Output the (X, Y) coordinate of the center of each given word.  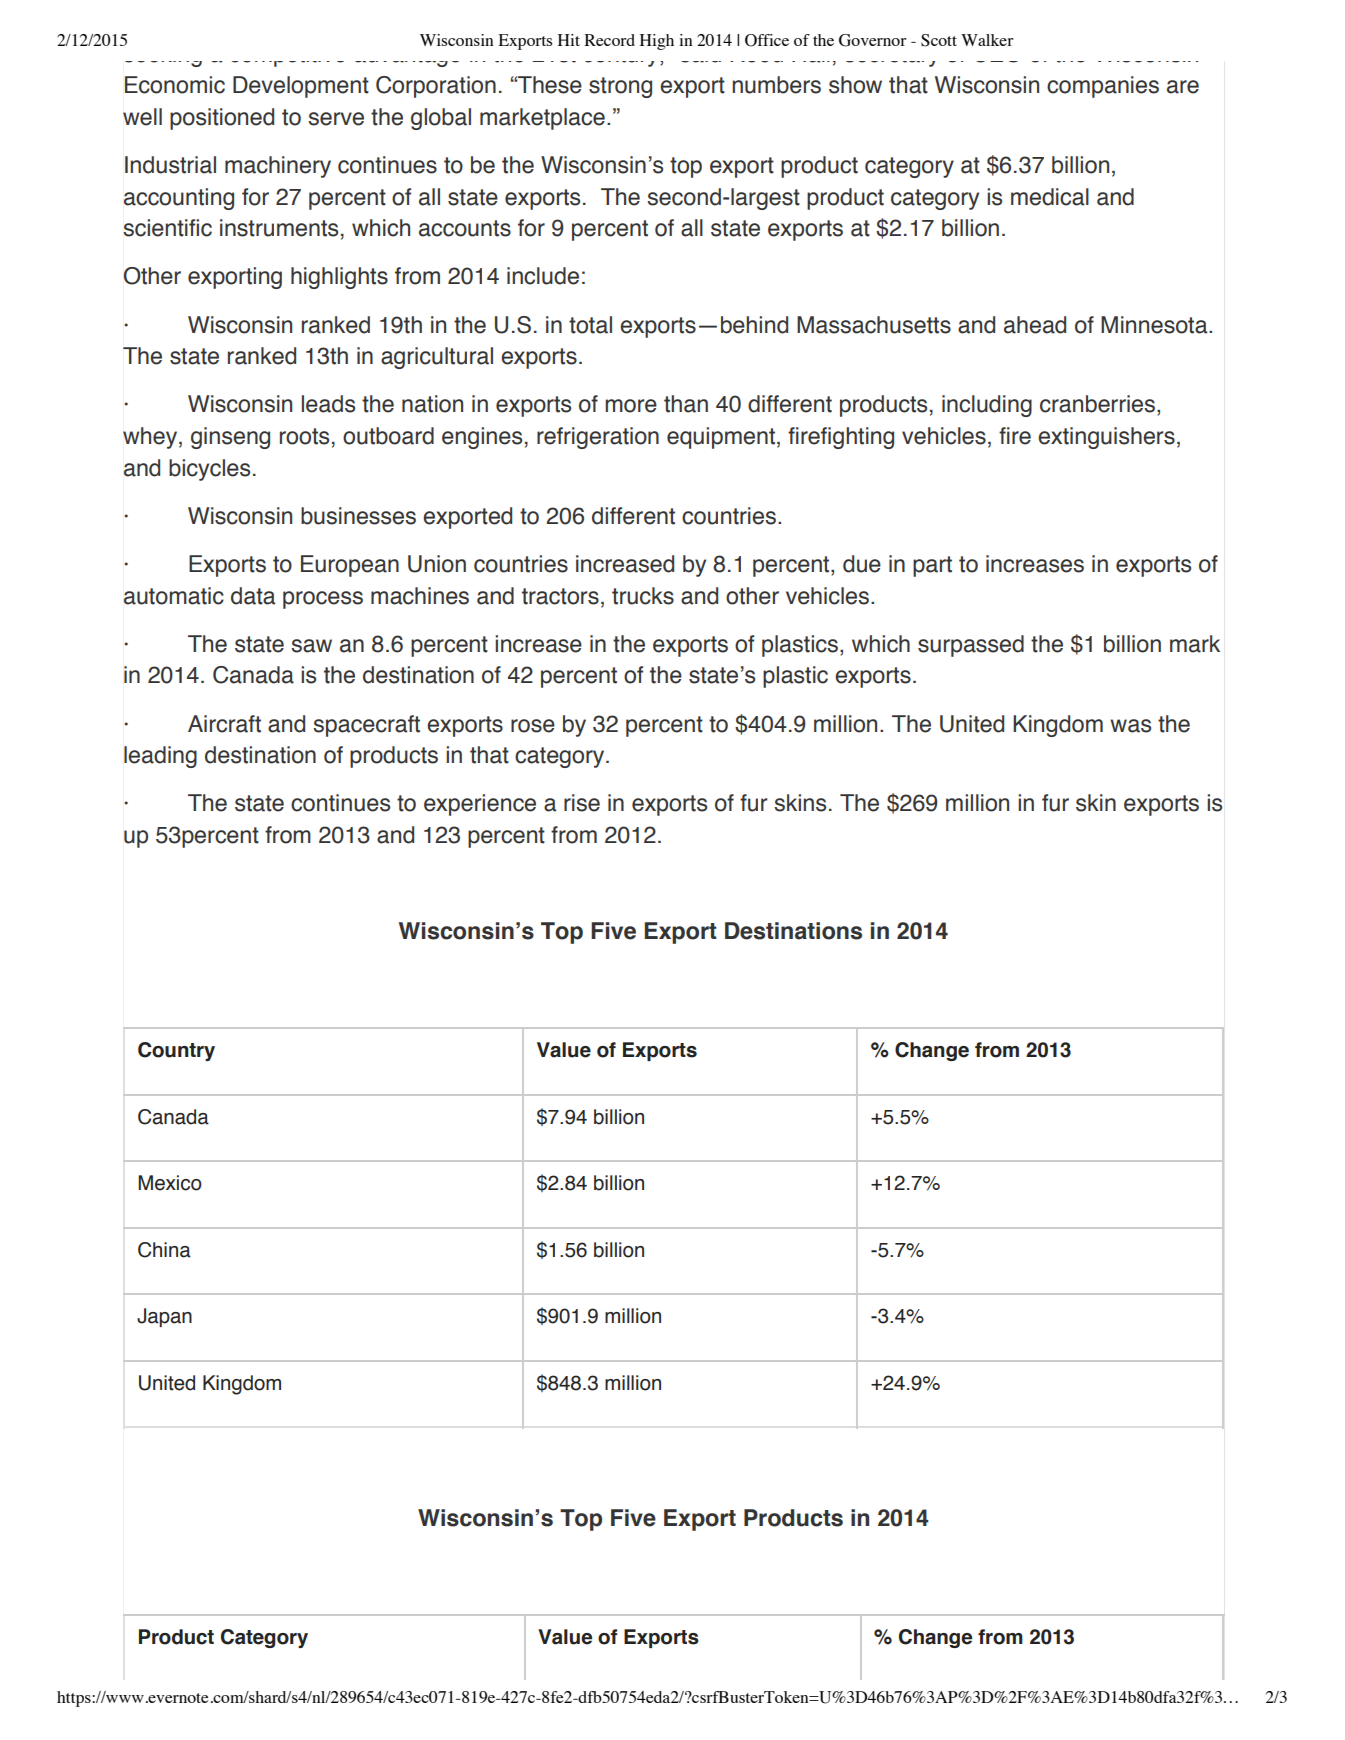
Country (176, 1051)
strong (620, 87)
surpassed (971, 646)
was (1130, 726)
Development (301, 87)
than (686, 404)
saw (311, 646)
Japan (164, 1317)
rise (582, 803)
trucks (643, 596)
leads (328, 404)
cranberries (1099, 405)
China (164, 1250)
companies (1103, 87)
